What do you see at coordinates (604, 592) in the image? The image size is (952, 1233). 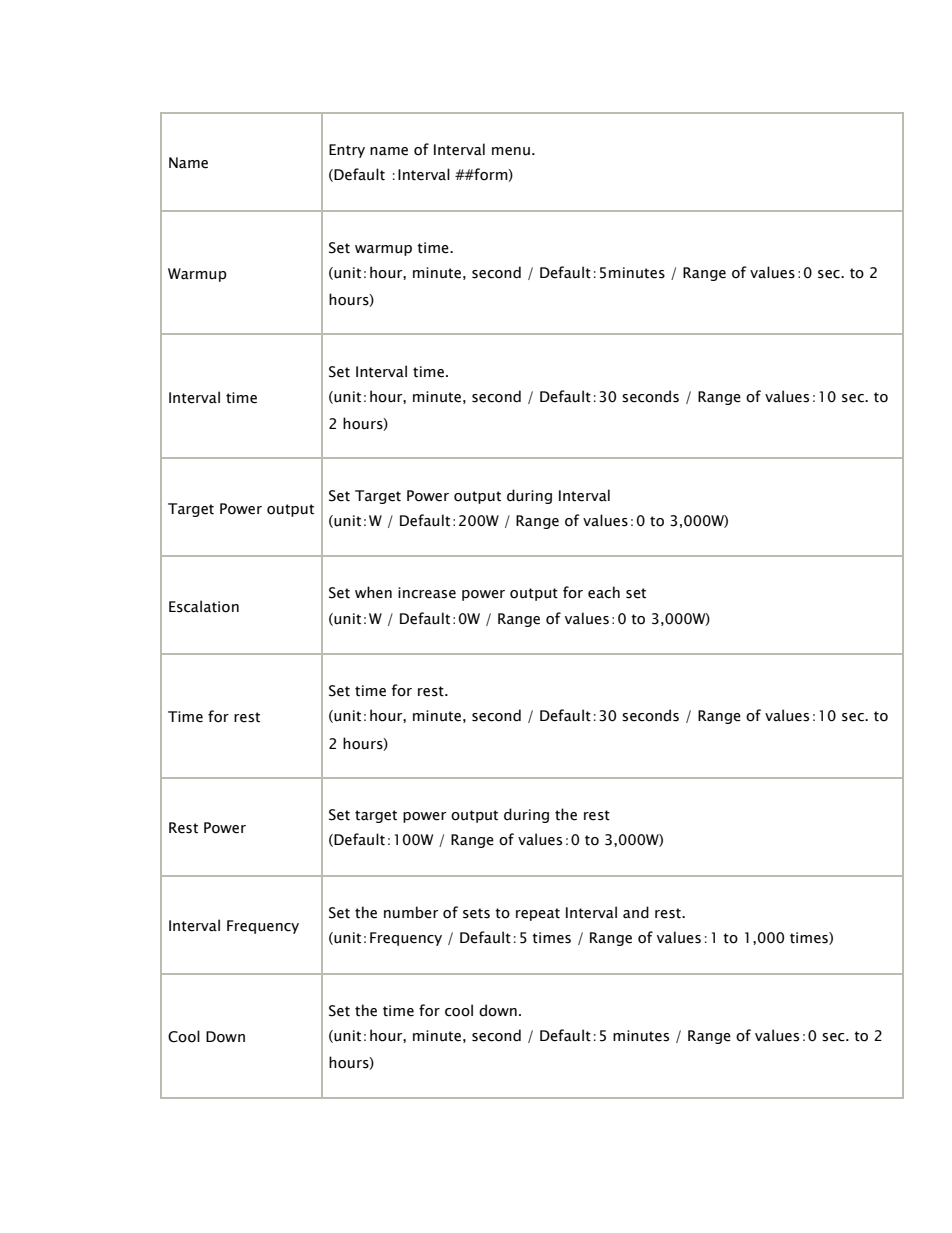 I see `each` at bounding box center [604, 592].
